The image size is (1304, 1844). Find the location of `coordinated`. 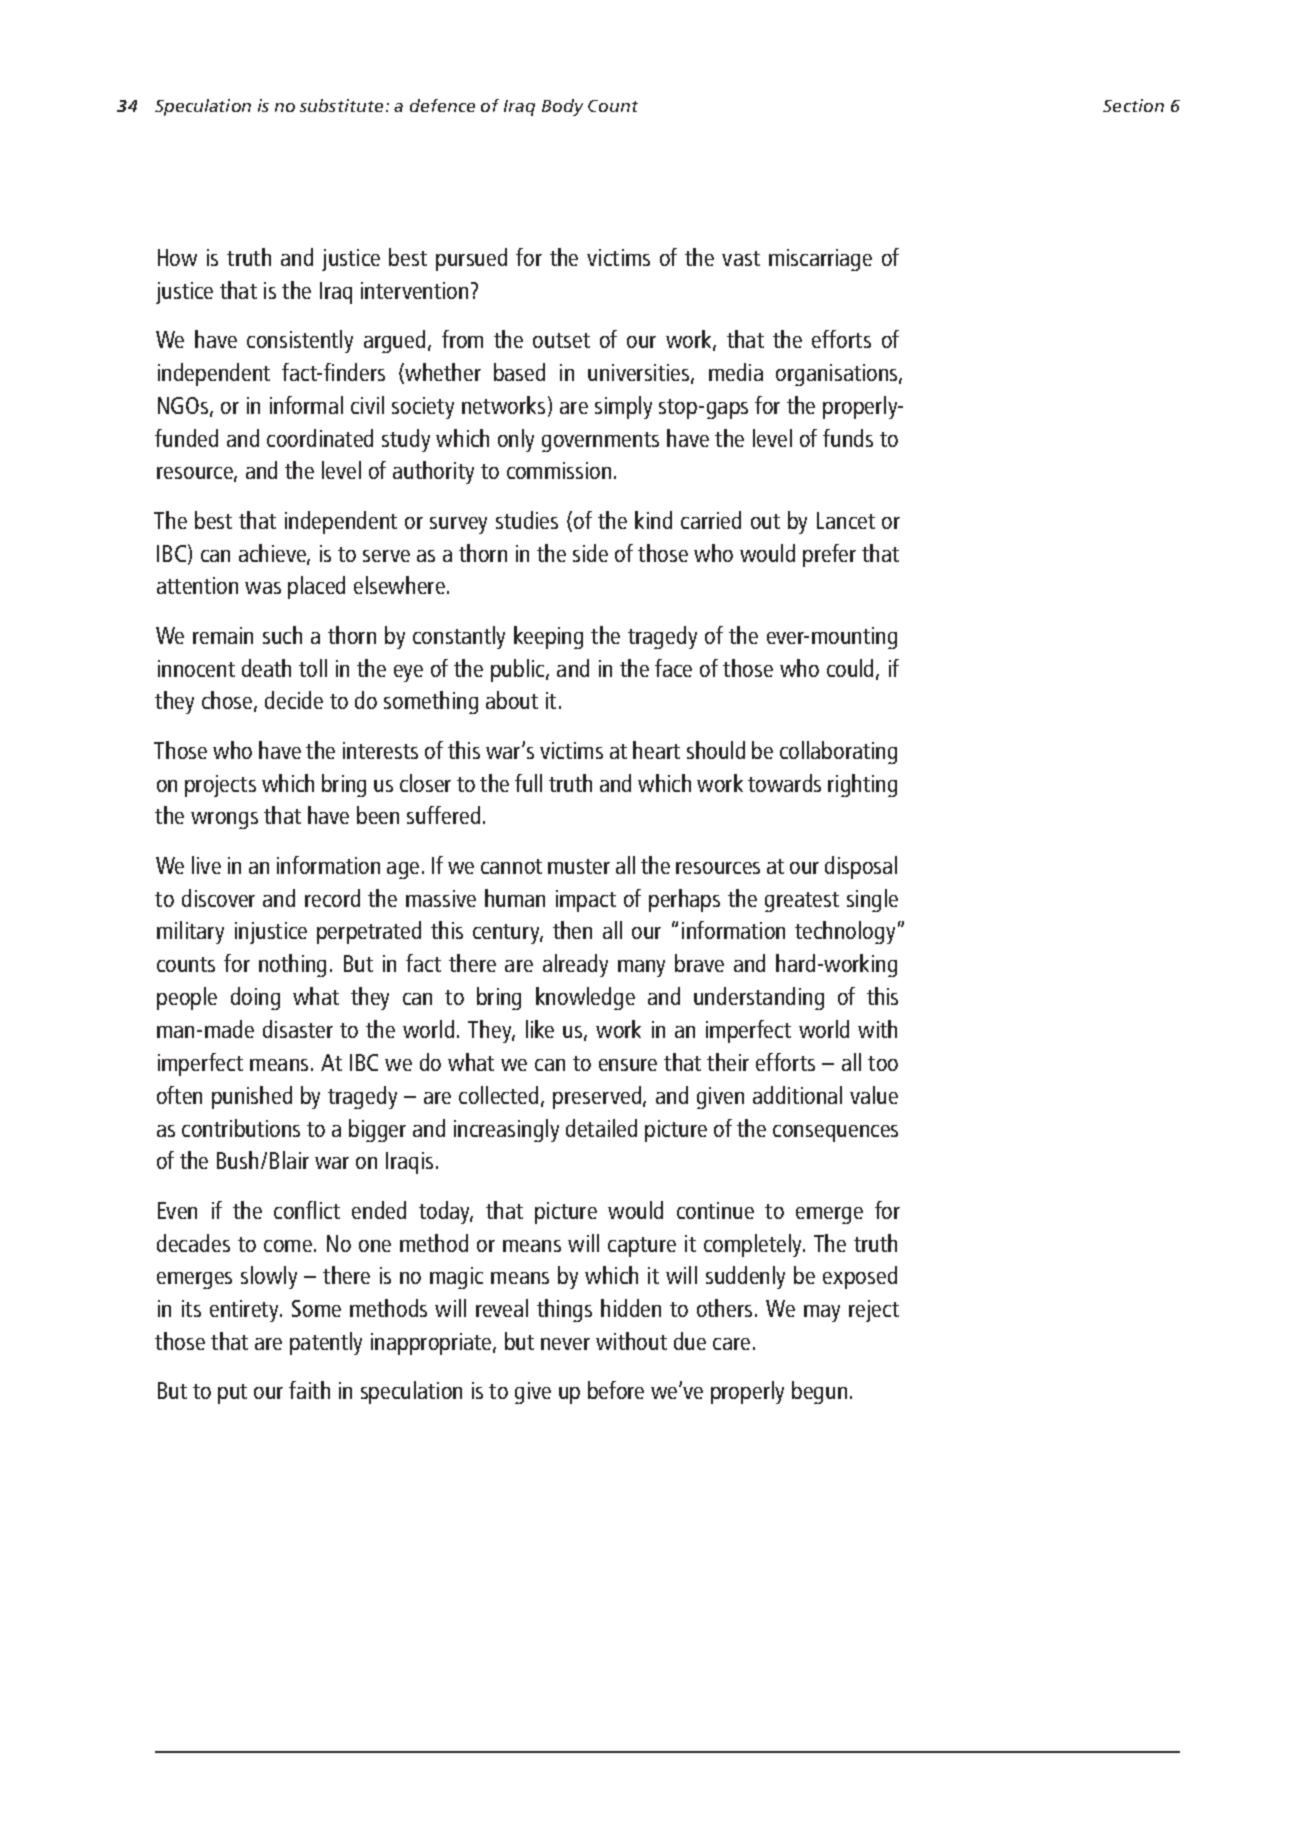

coordinated is located at coordinates (320, 438).
